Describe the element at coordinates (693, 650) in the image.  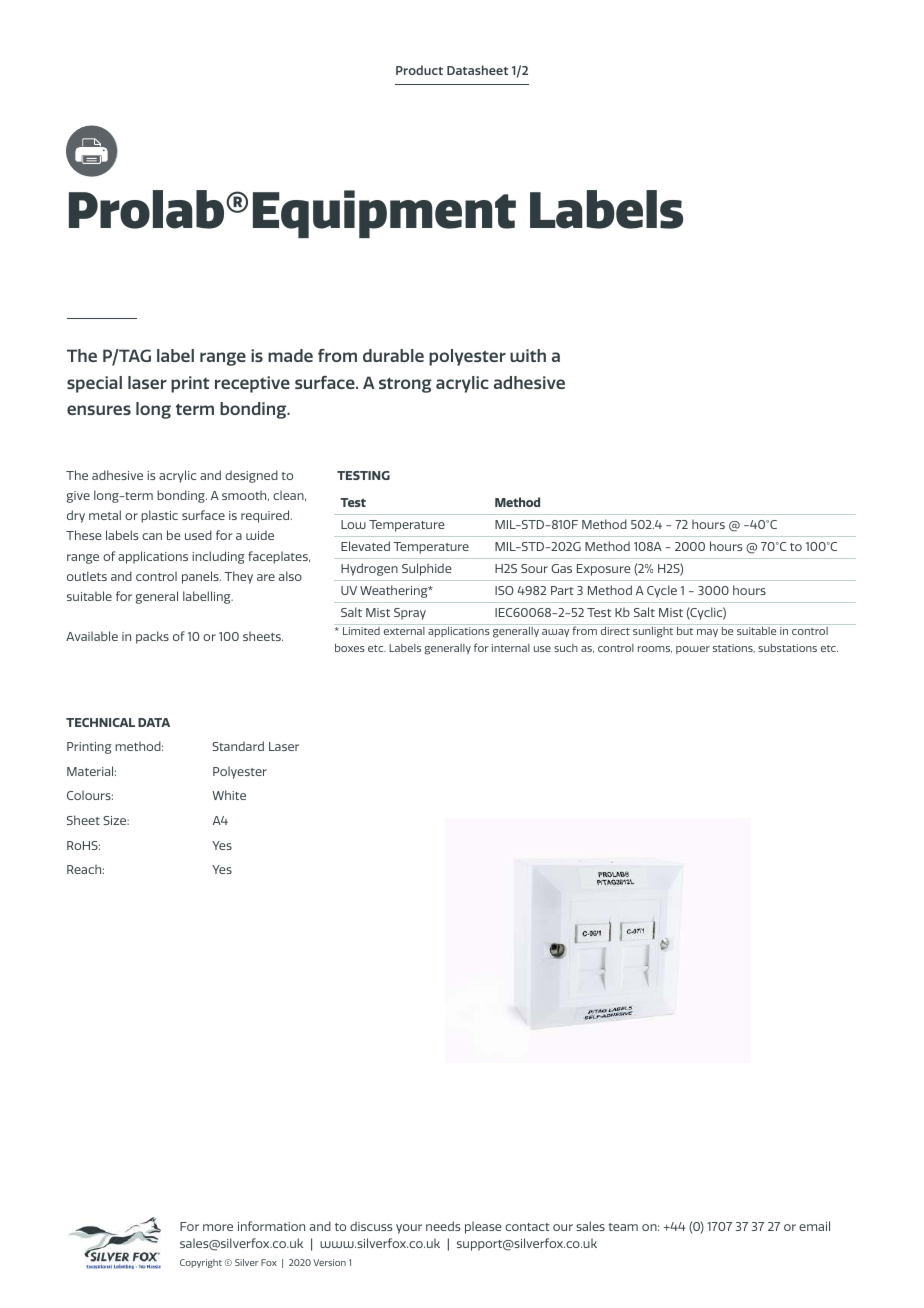
I see `power` at that location.
